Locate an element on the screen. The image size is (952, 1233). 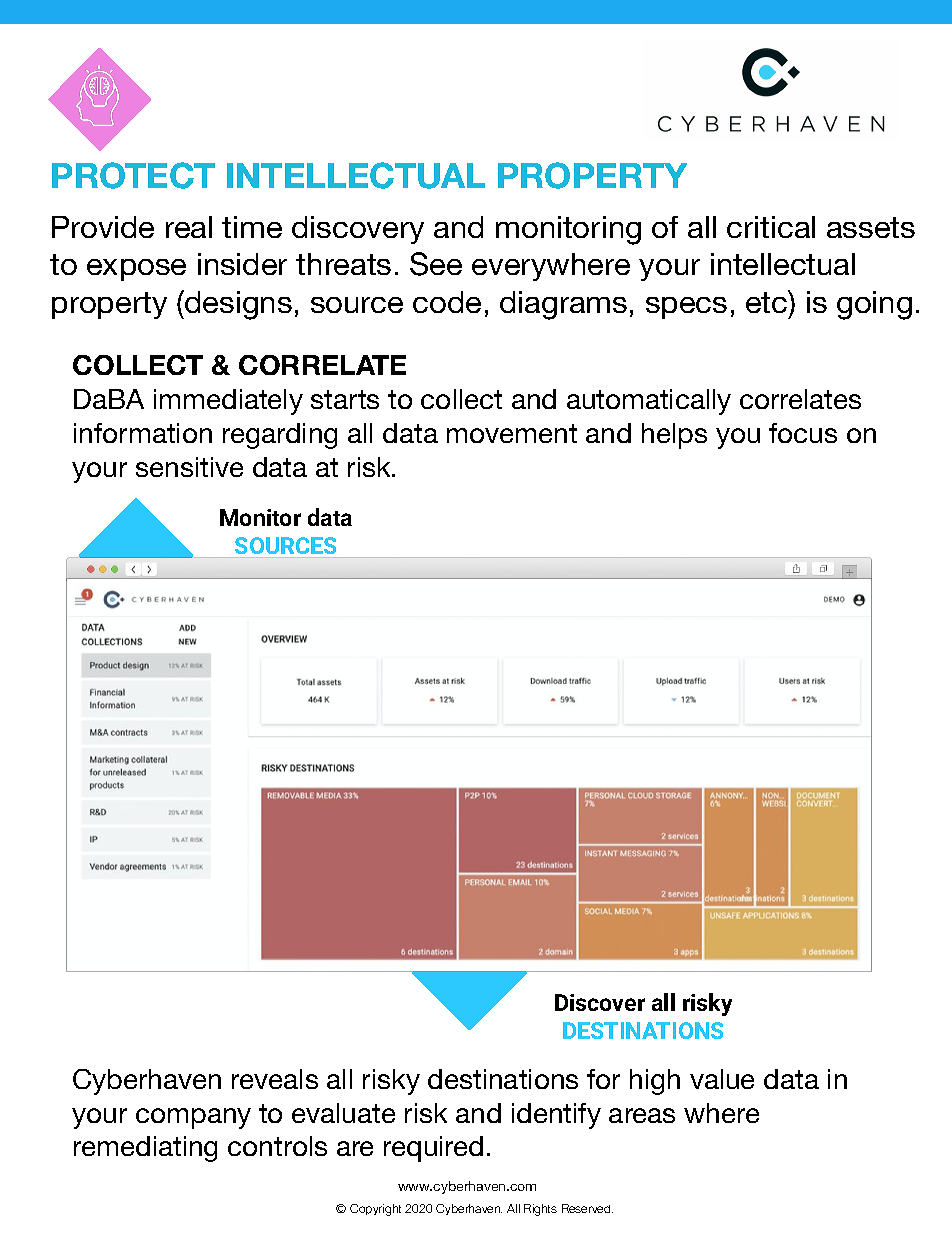
remediating is located at coordinates (145, 1149).
